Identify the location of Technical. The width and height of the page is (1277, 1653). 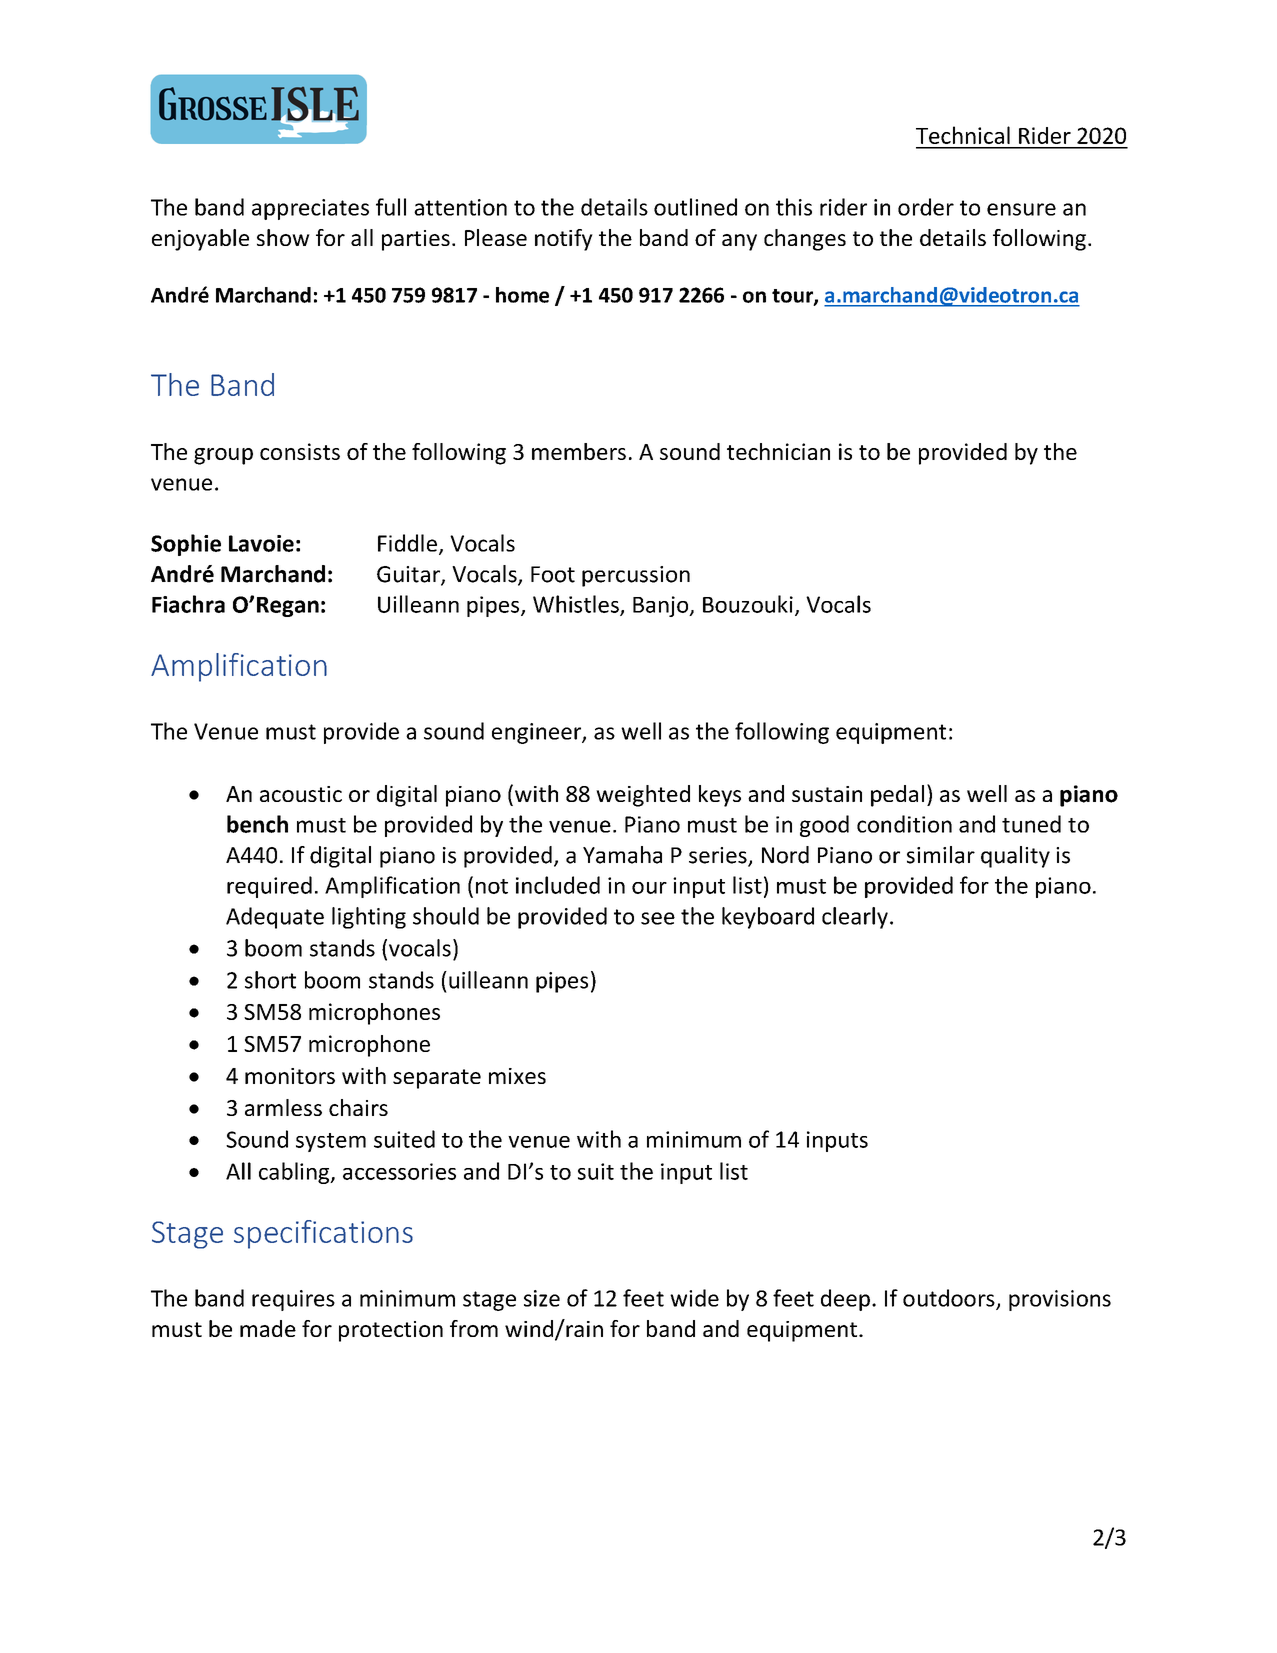
(963, 135).
